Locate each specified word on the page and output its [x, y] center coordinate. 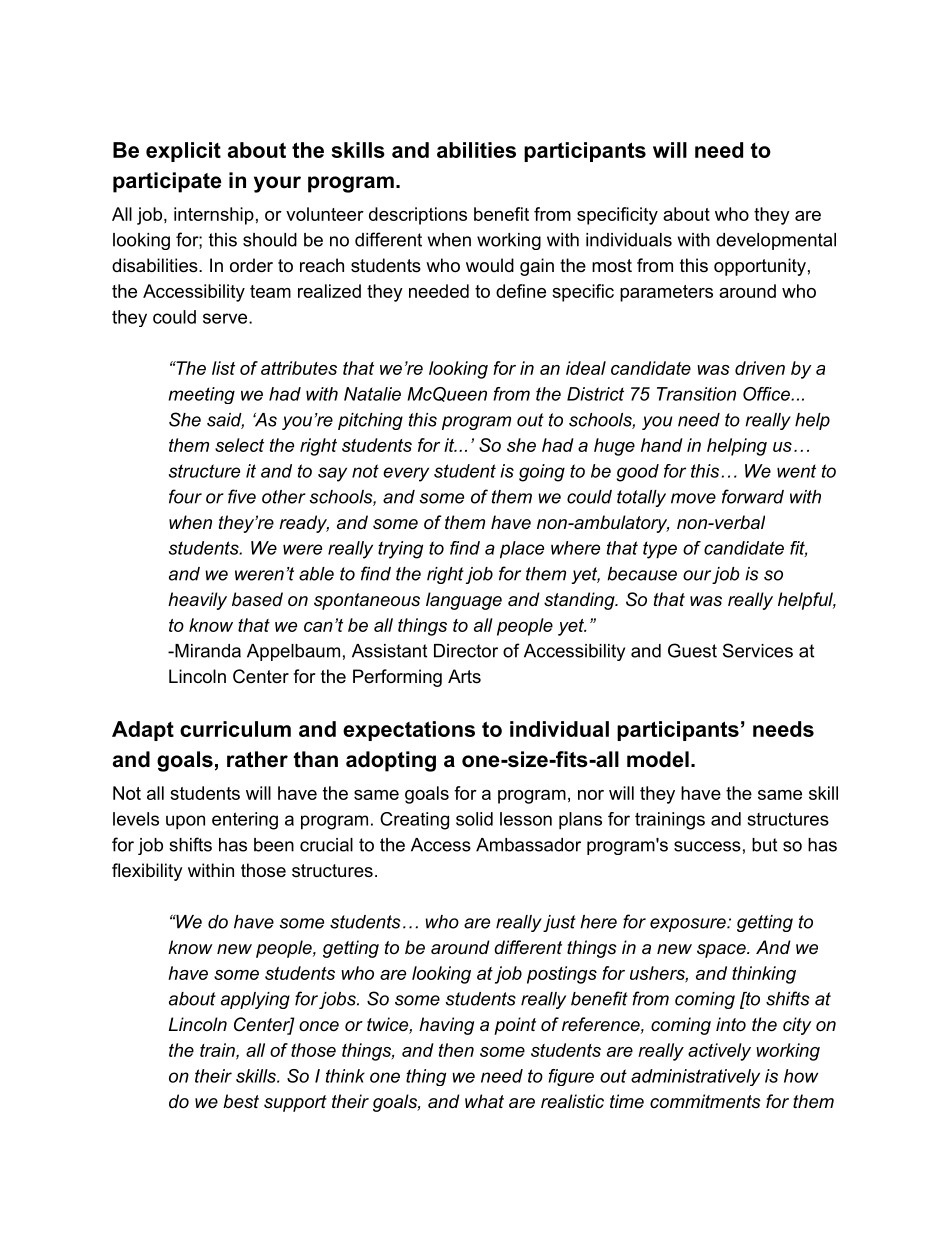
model [658, 759]
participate [167, 182]
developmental [776, 241]
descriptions [418, 216]
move [693, 498]
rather [257, 759]
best [241, 1101]
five [242, 496]
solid [474, 819]
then [456, 1050]
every [406, 474]
